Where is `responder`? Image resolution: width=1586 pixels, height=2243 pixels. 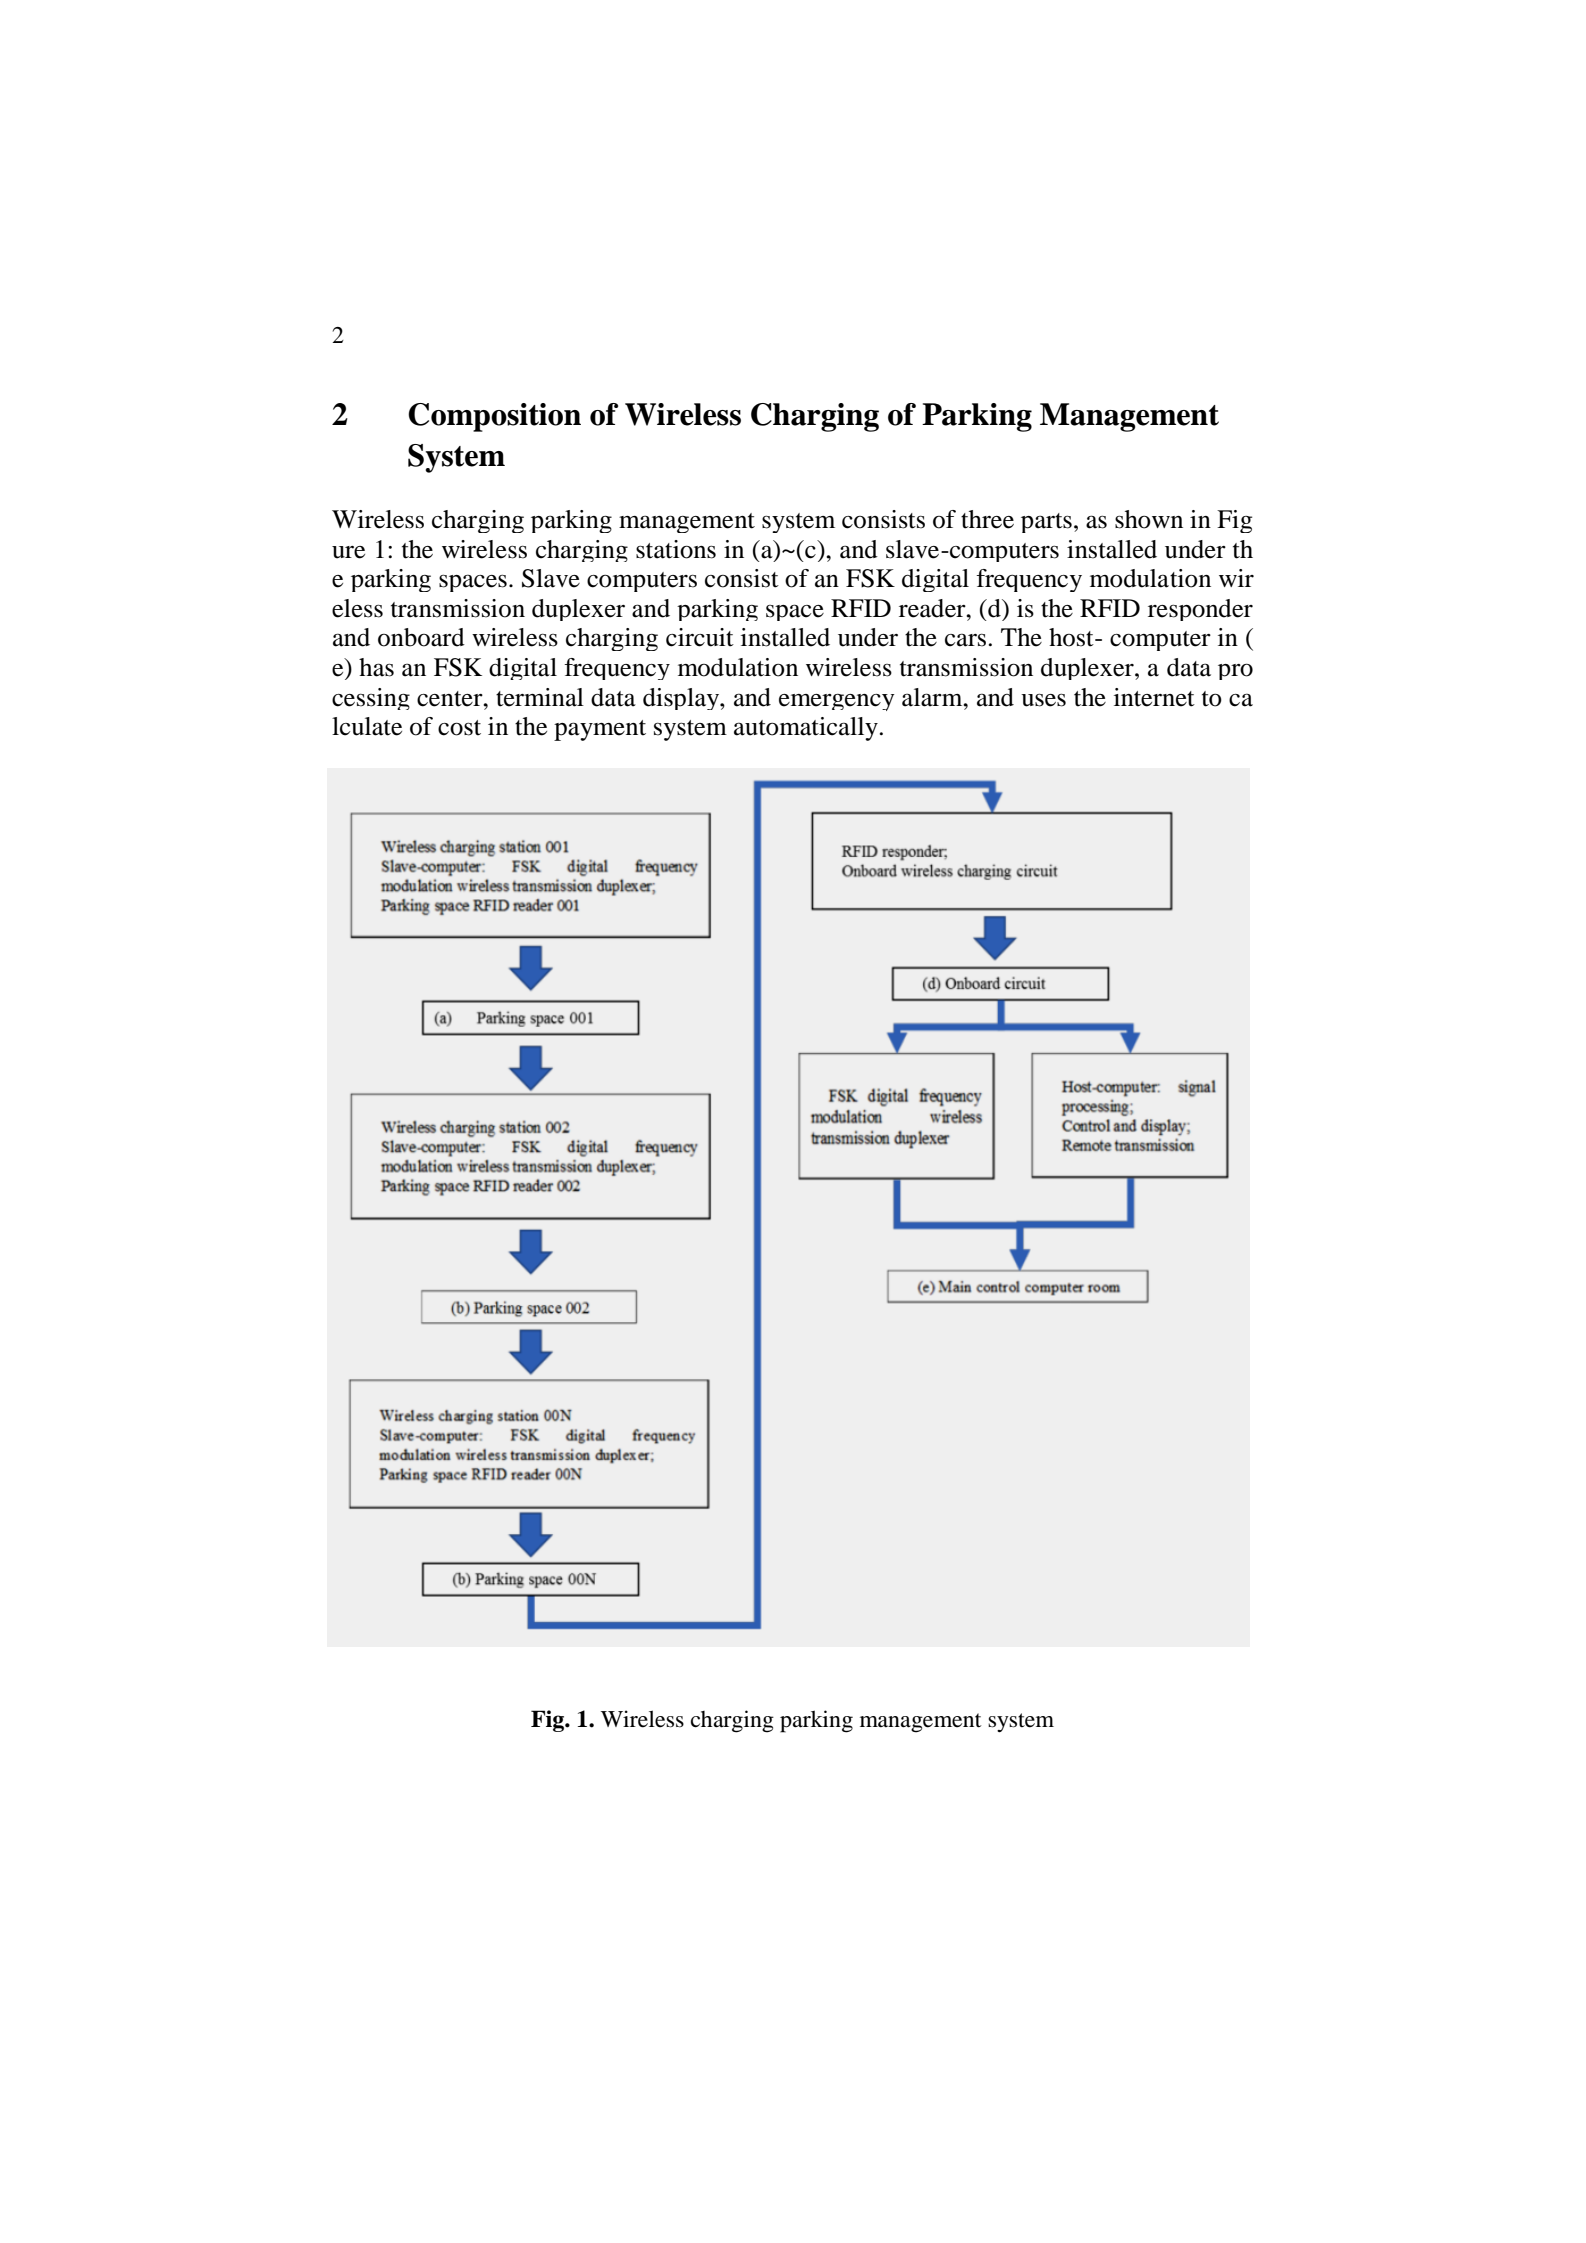 responder is located at coordinates (1200, 610).
